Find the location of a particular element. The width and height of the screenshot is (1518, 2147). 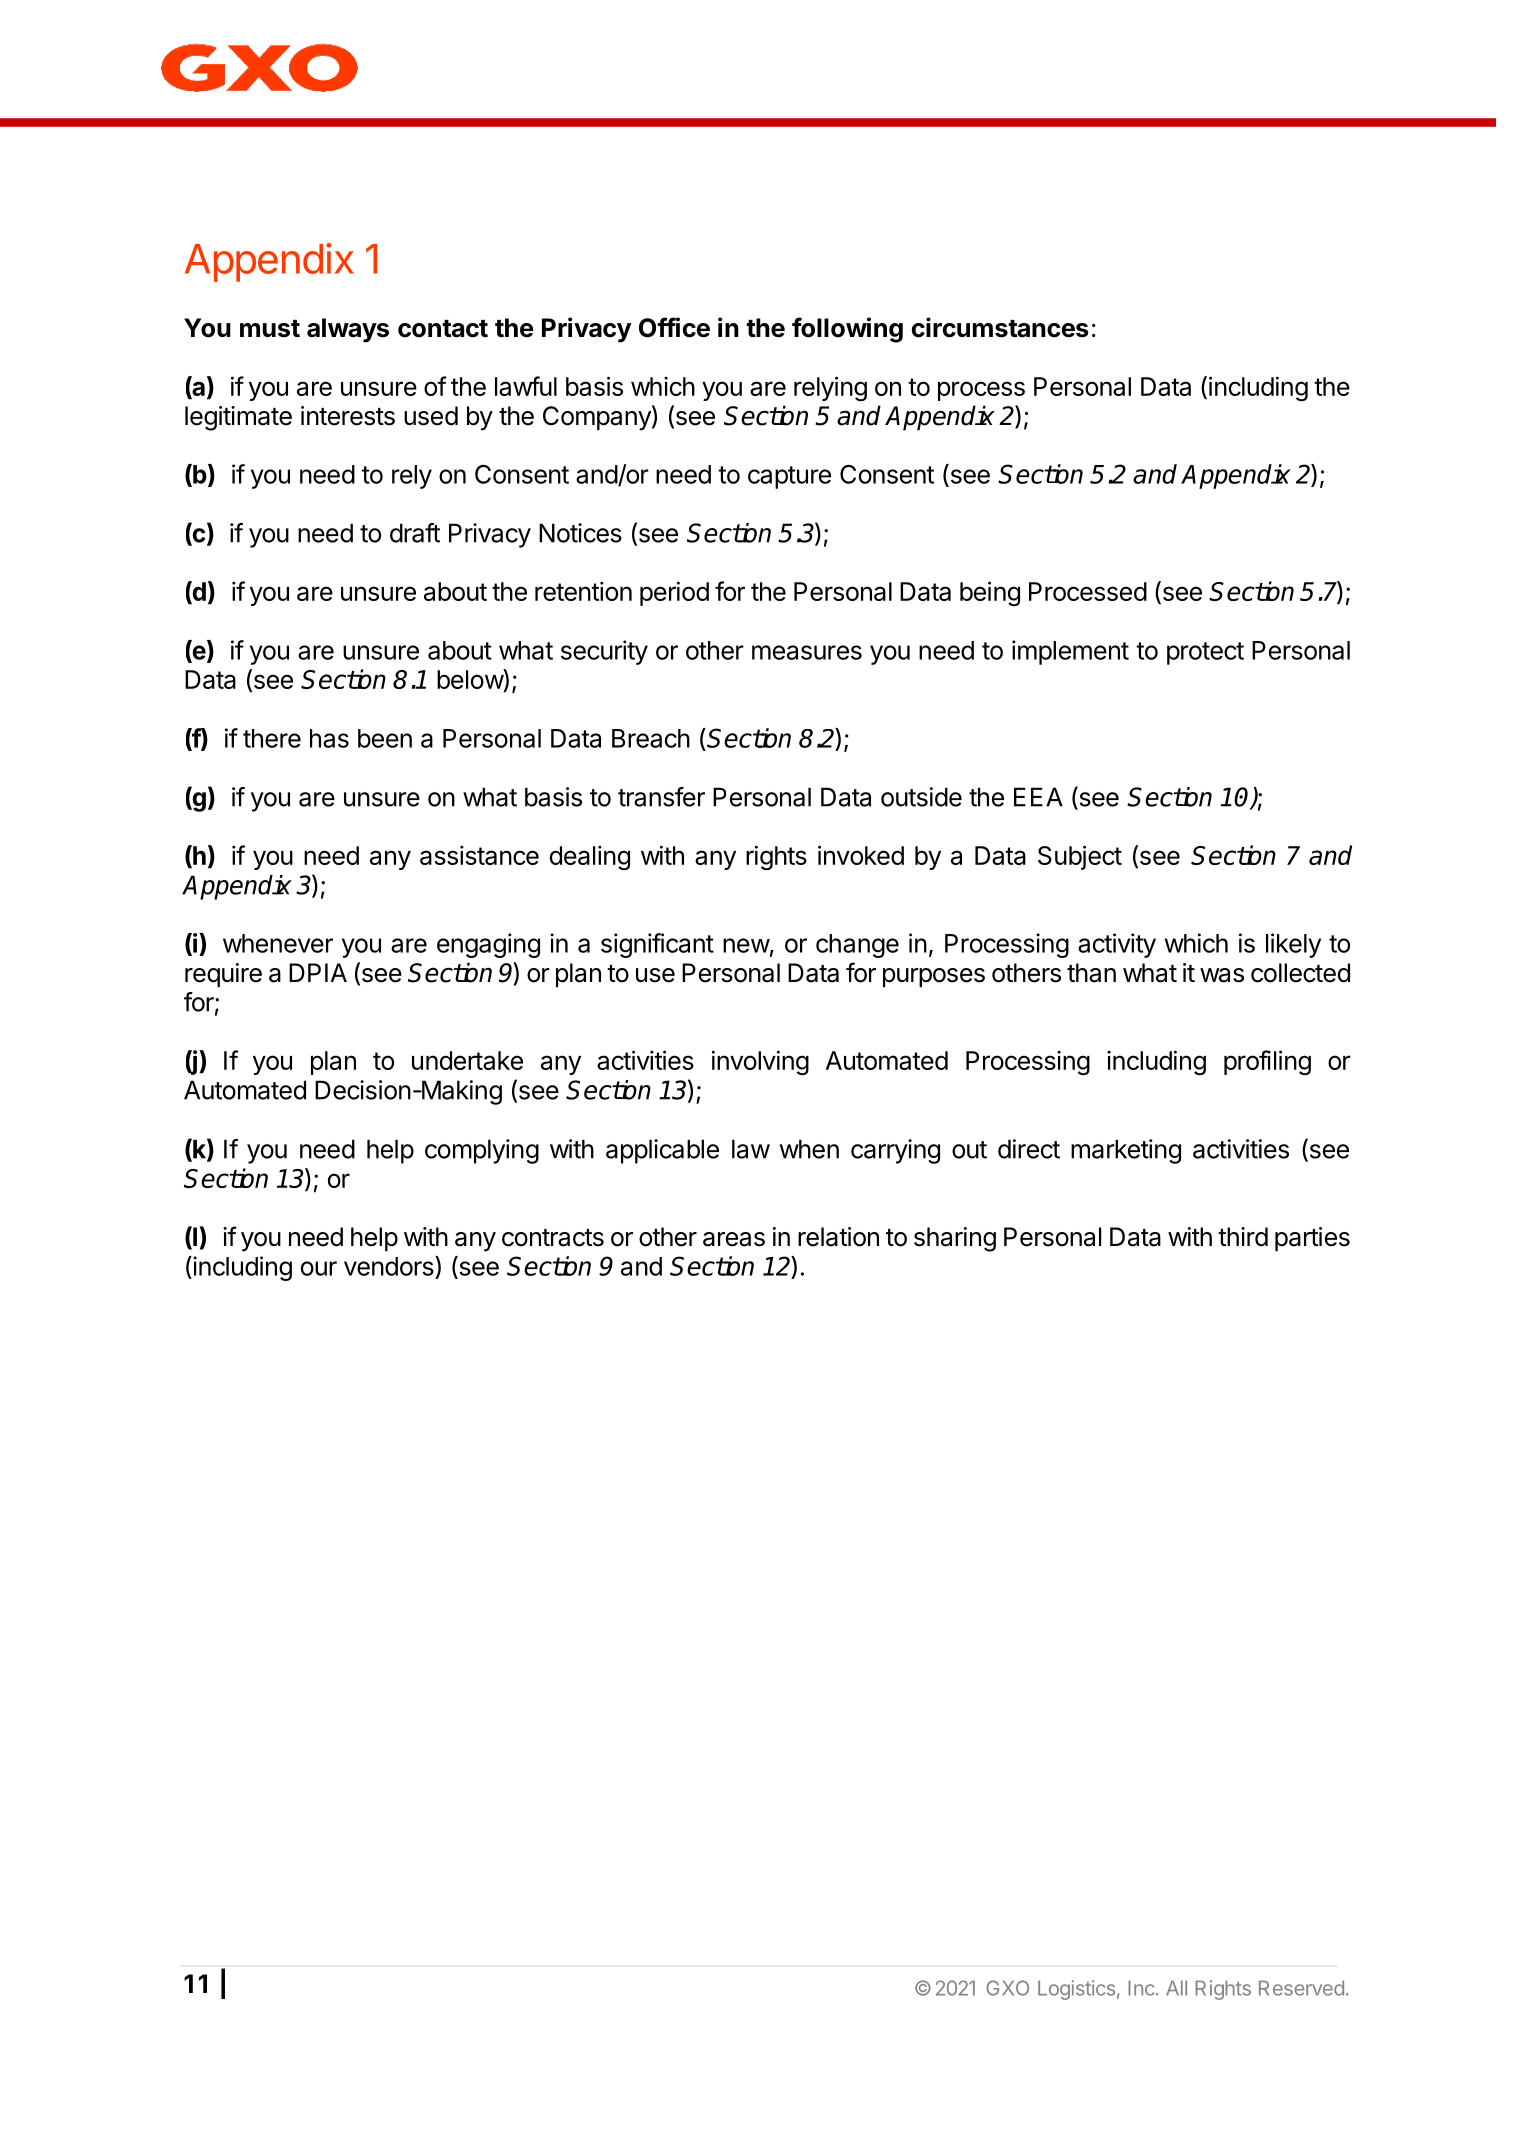

following is located at coordinates (847, 330).
